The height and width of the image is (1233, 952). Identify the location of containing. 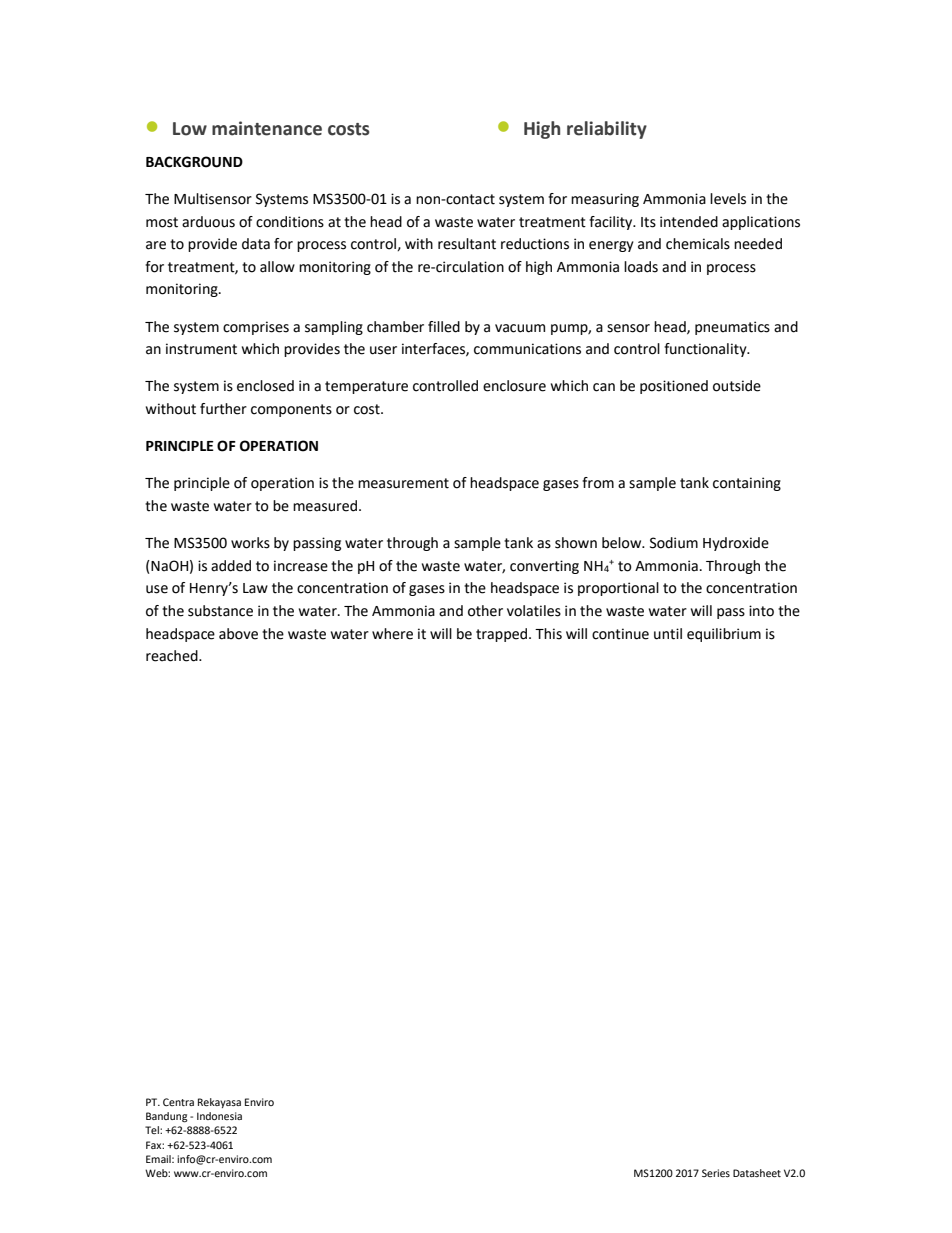
(747, 484).
